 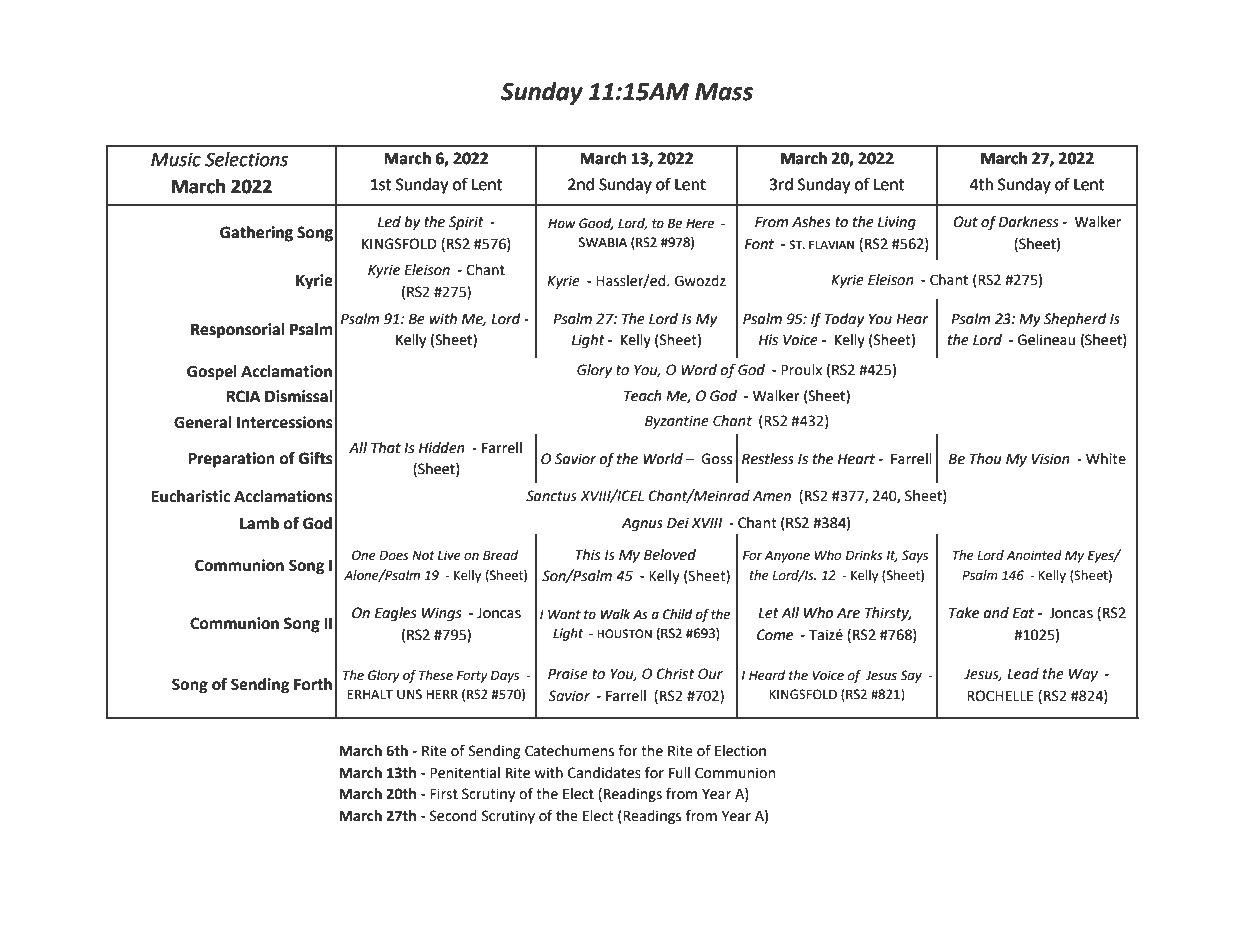 I want to click on Mass, so click(x=724, y=92).
